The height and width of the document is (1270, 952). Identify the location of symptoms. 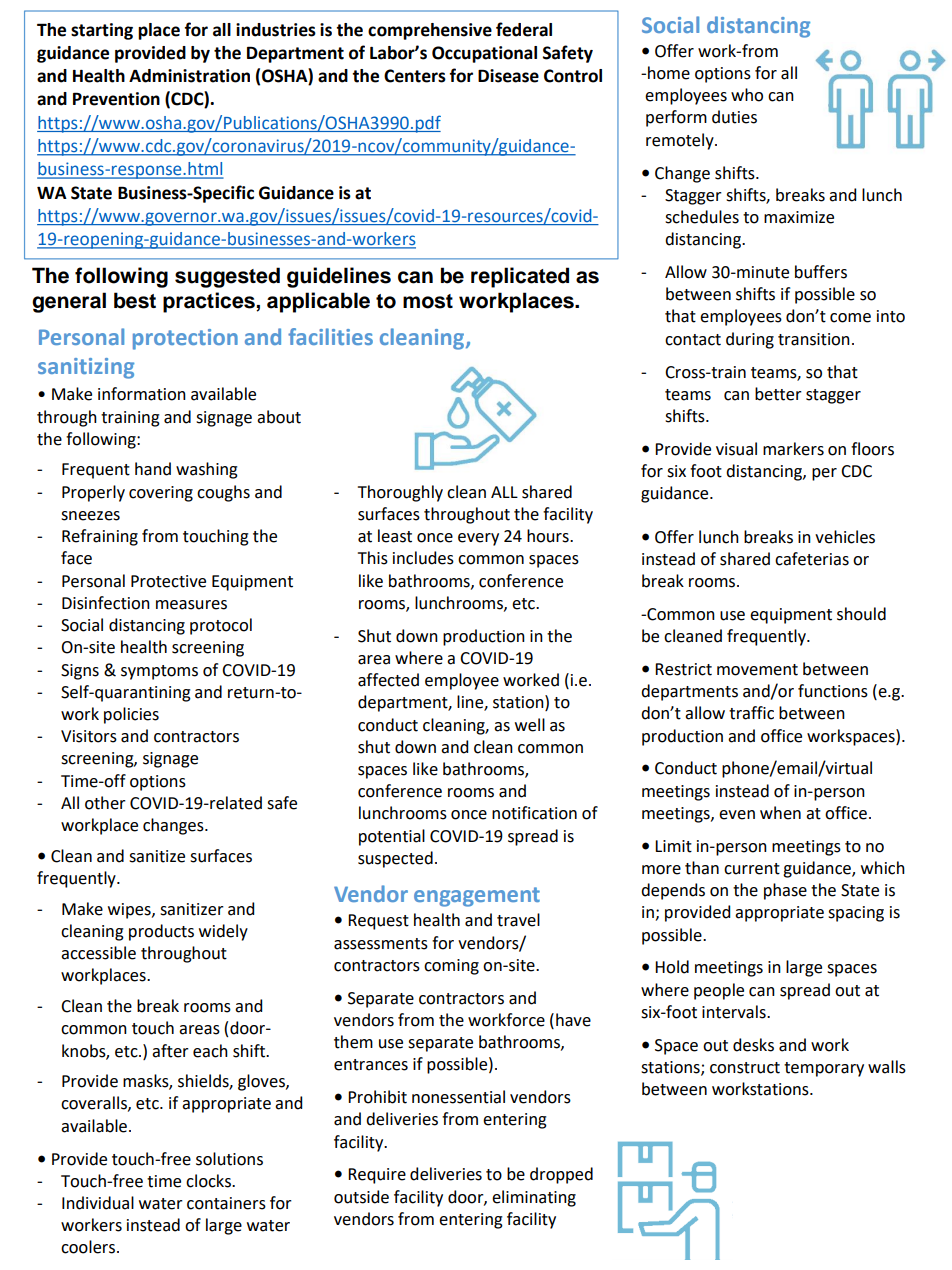
(159, 672).
